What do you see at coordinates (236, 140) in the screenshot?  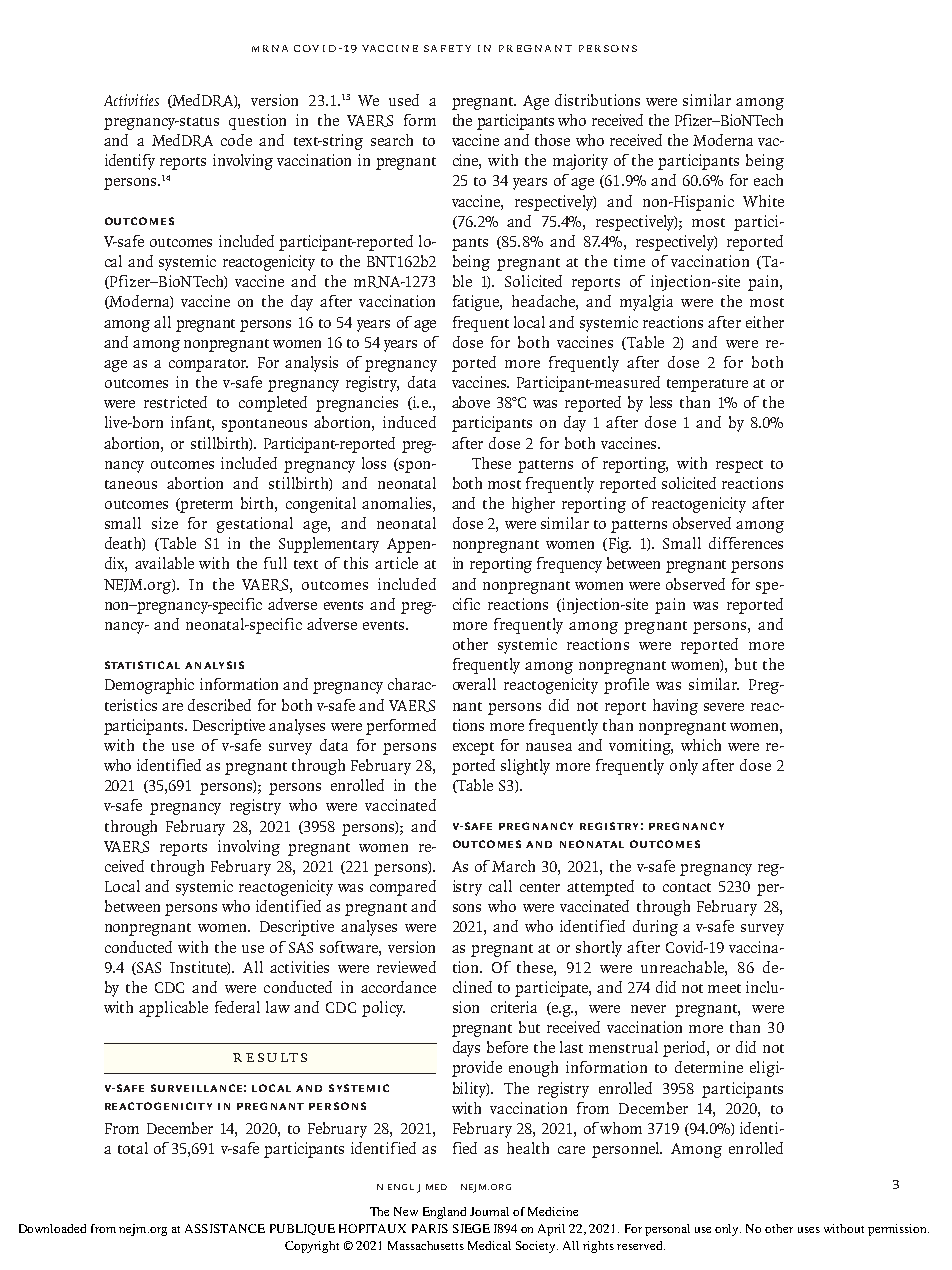 I see `code` at bounding box center [236, 140].
